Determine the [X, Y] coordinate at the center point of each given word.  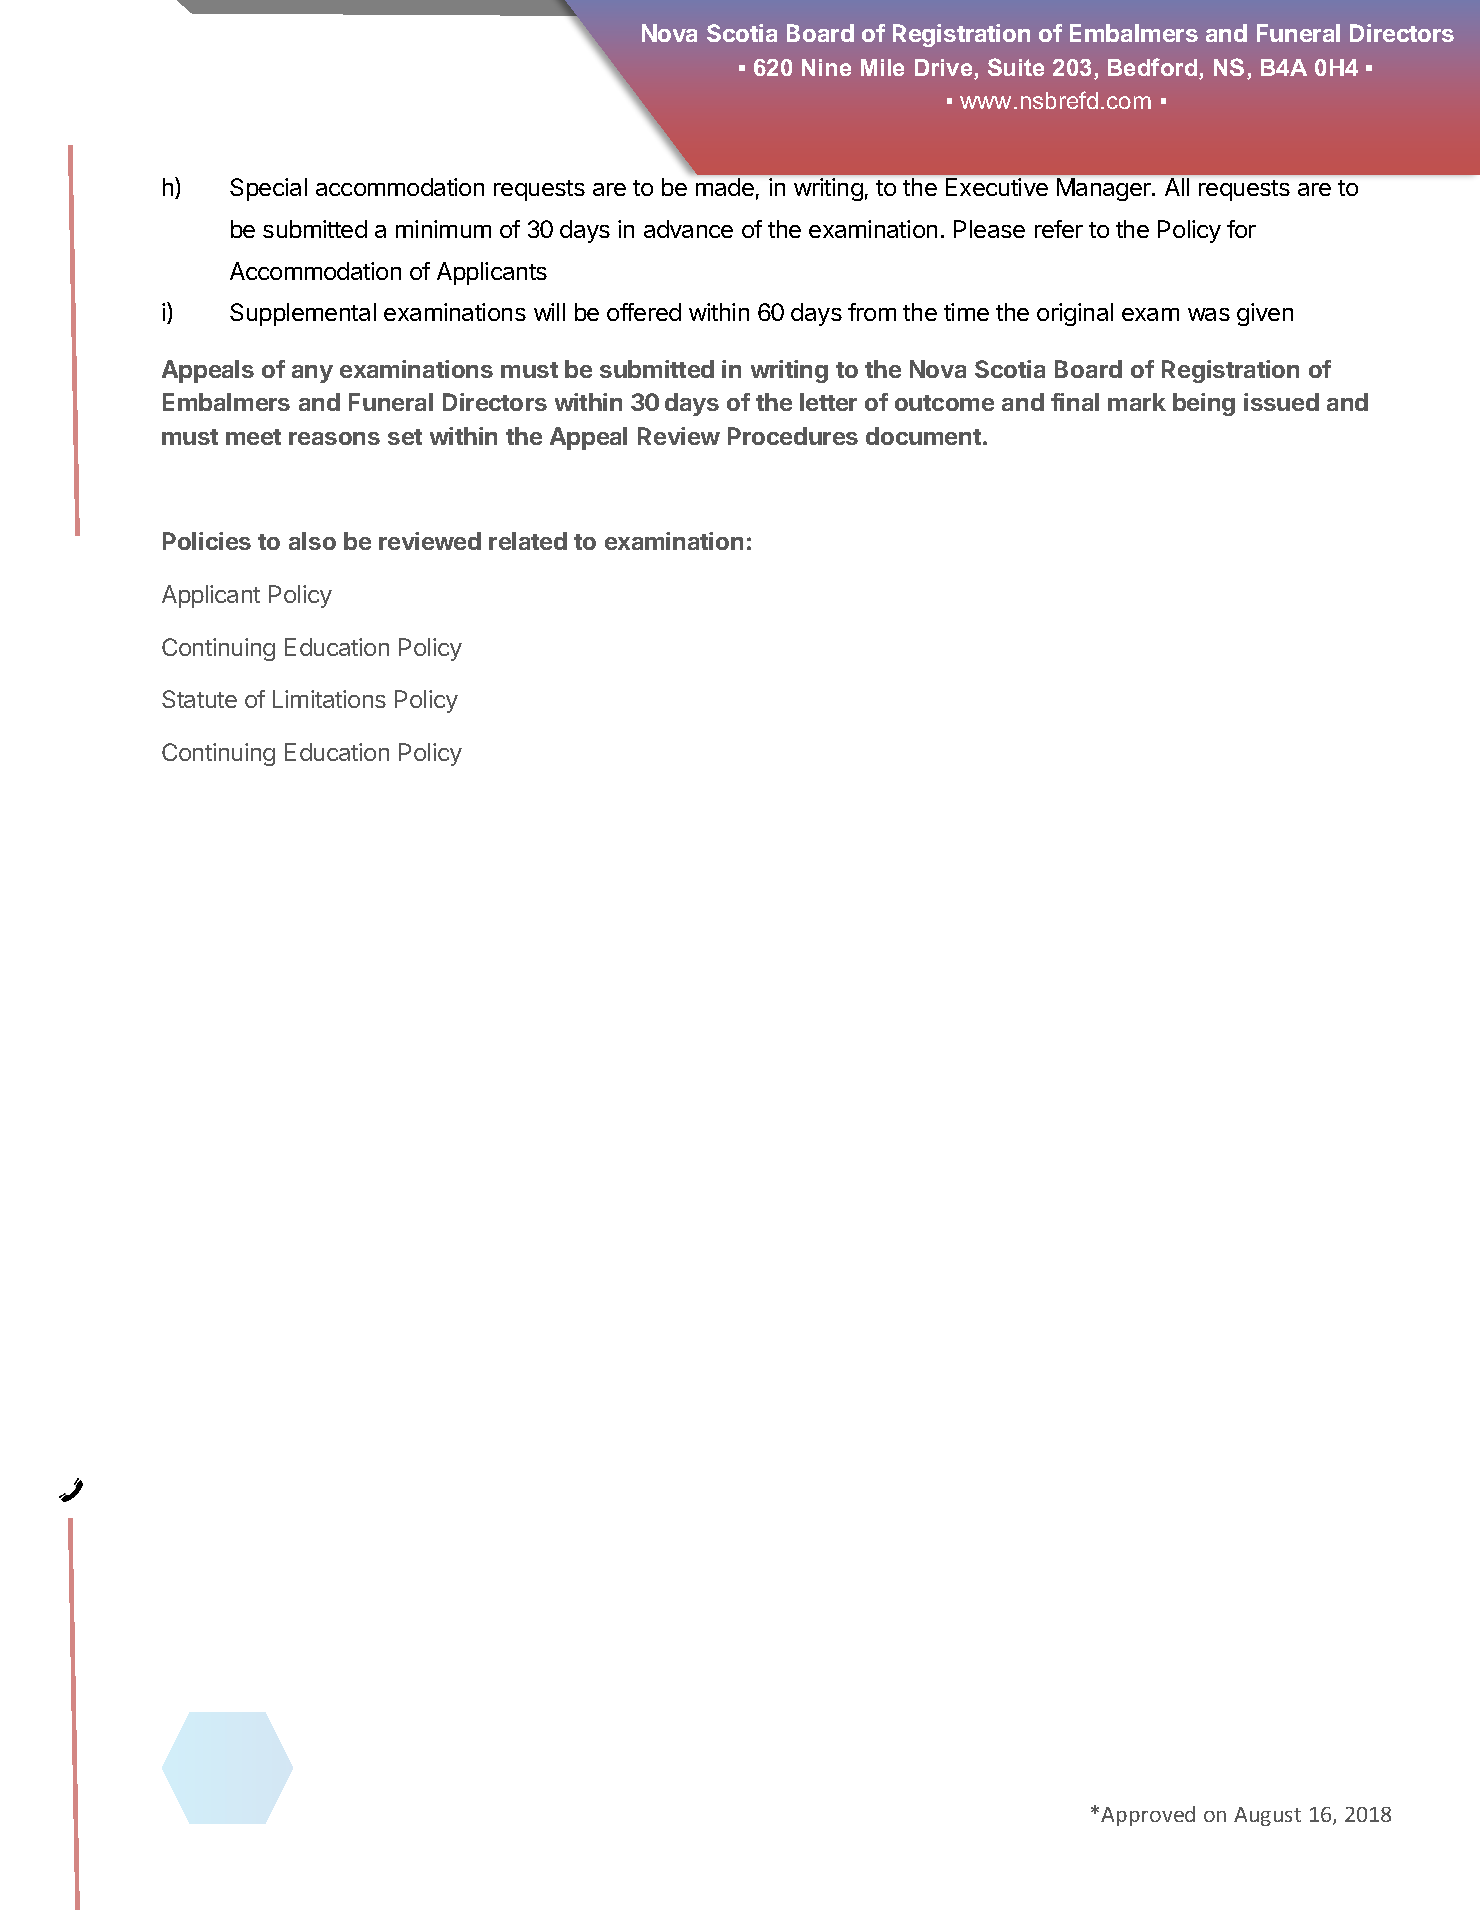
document [923, 436]
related [528, 541]
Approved [1148, 1816]
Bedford [1154, 68]
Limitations [329, 699]
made [725, 187]
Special [268, 189]
